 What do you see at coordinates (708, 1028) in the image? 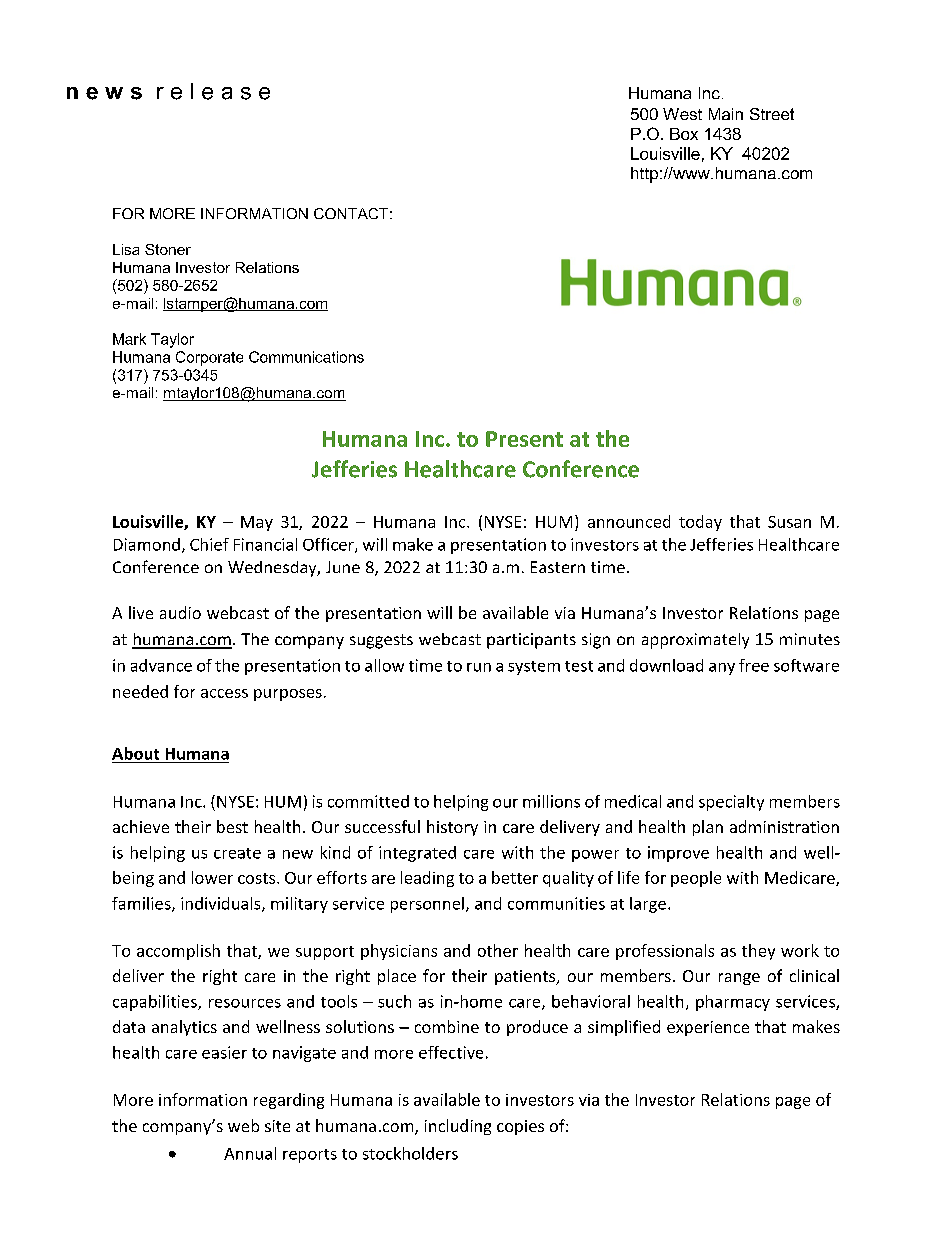
I see `experience` at bounding box center [708, 1028].
